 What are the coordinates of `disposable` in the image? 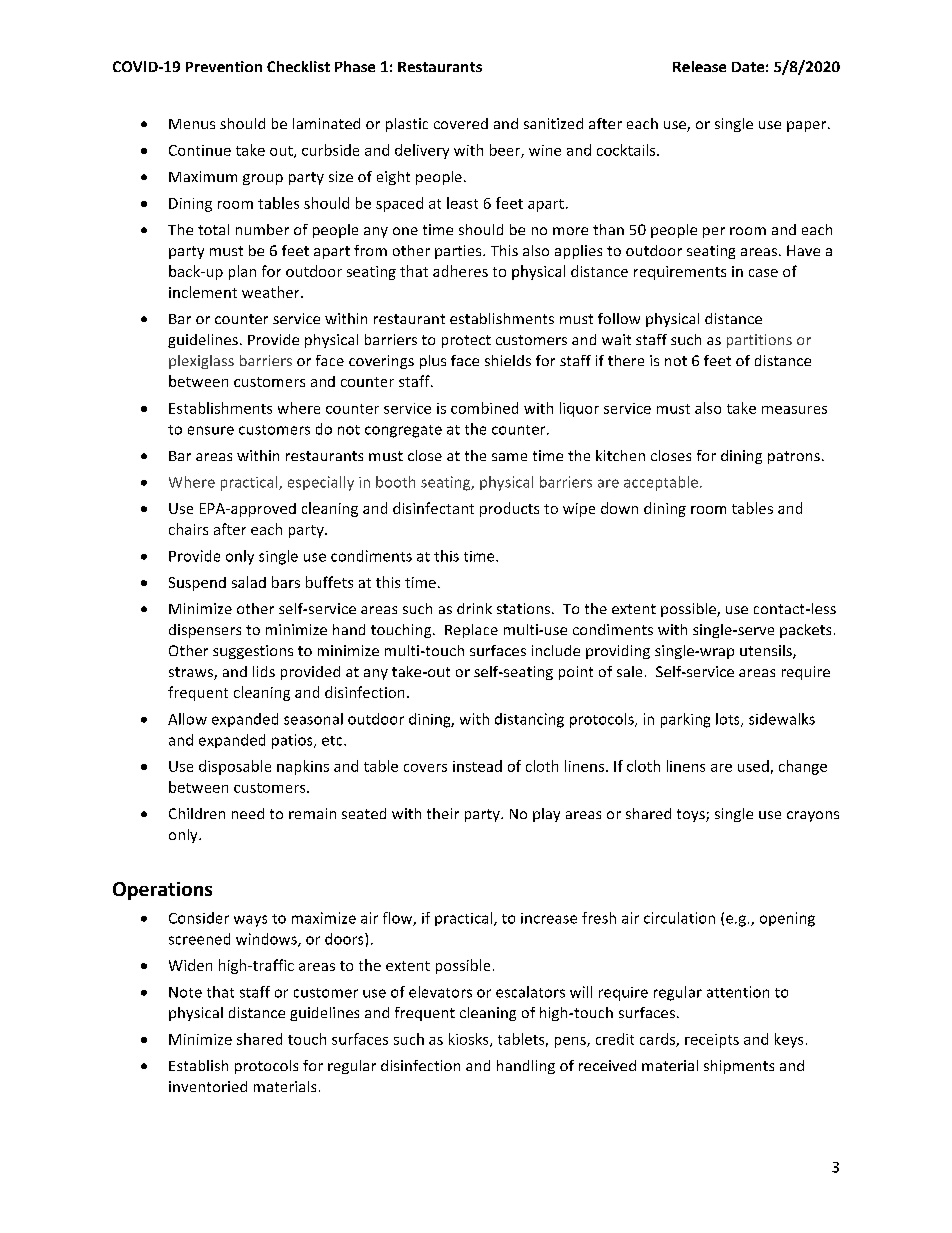 It's located at (235, 767).
